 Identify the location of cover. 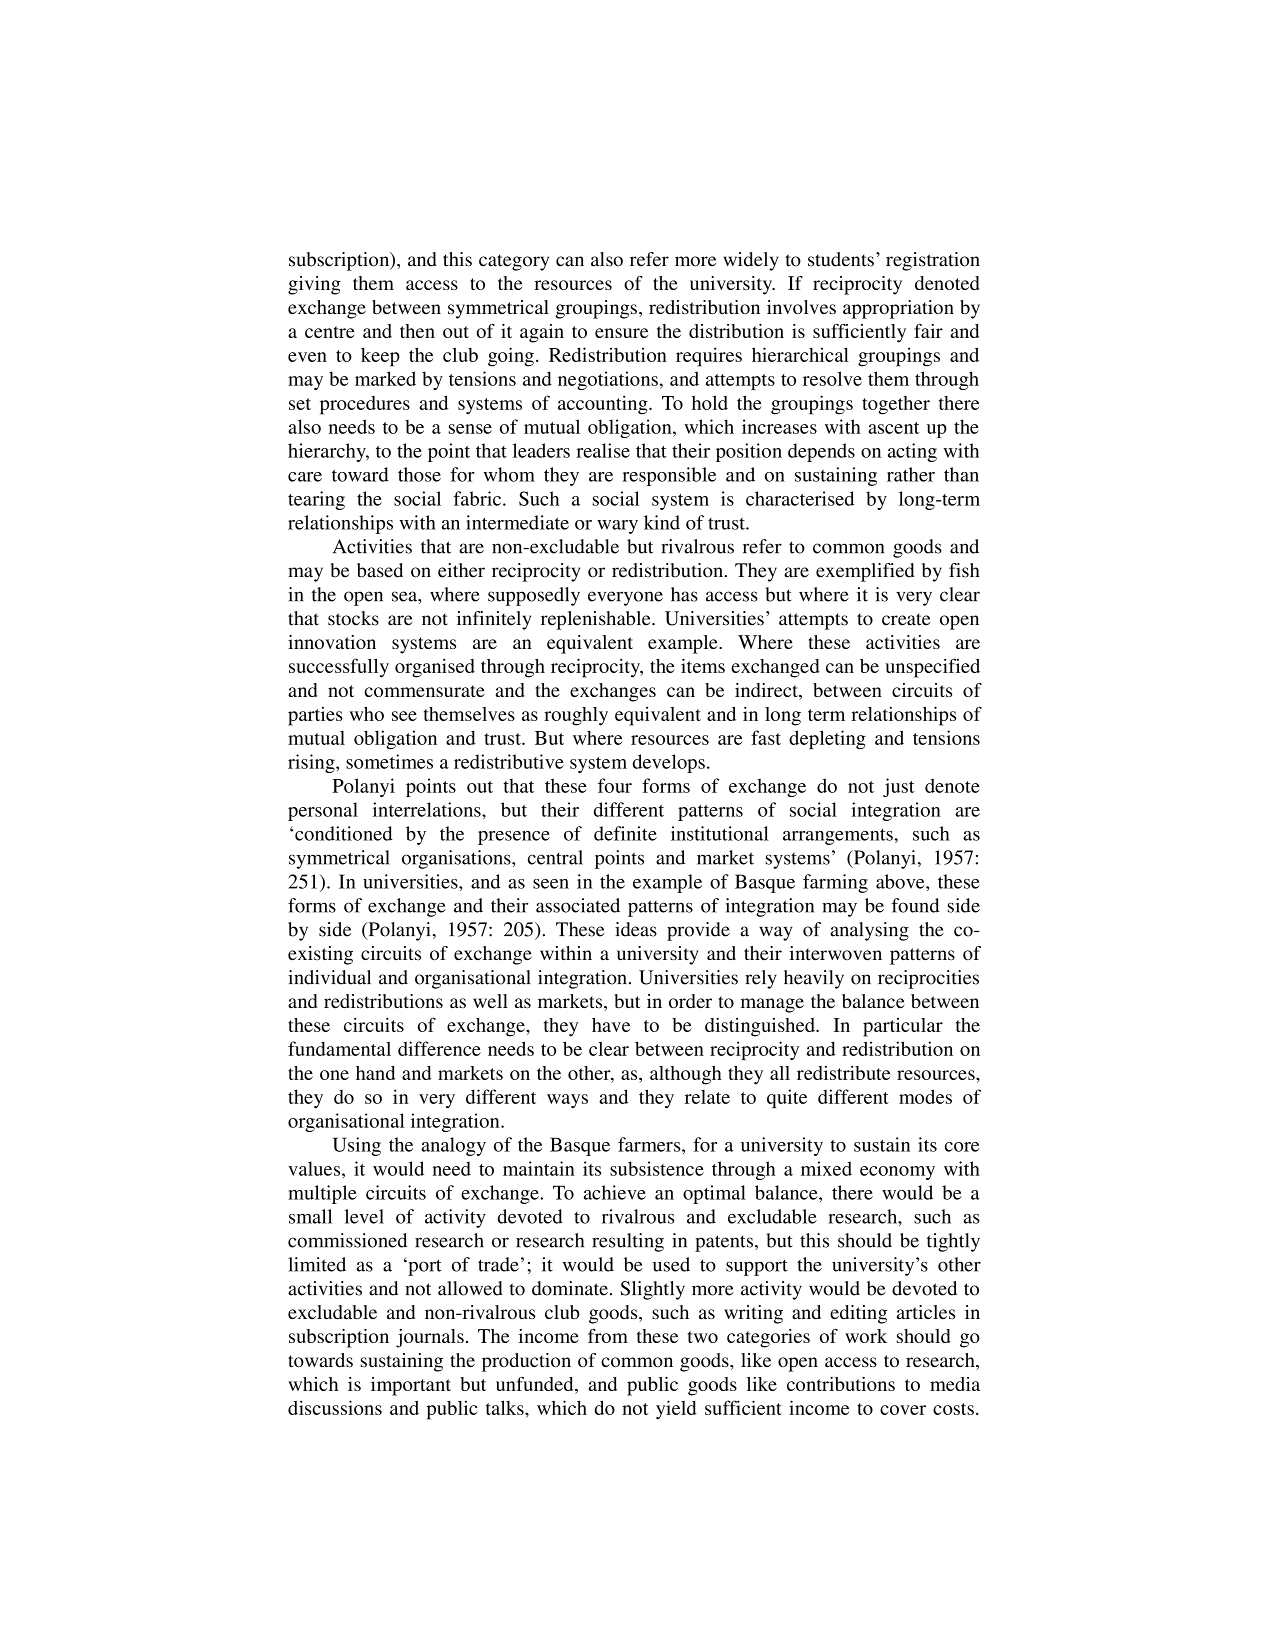
(903, 1410).
